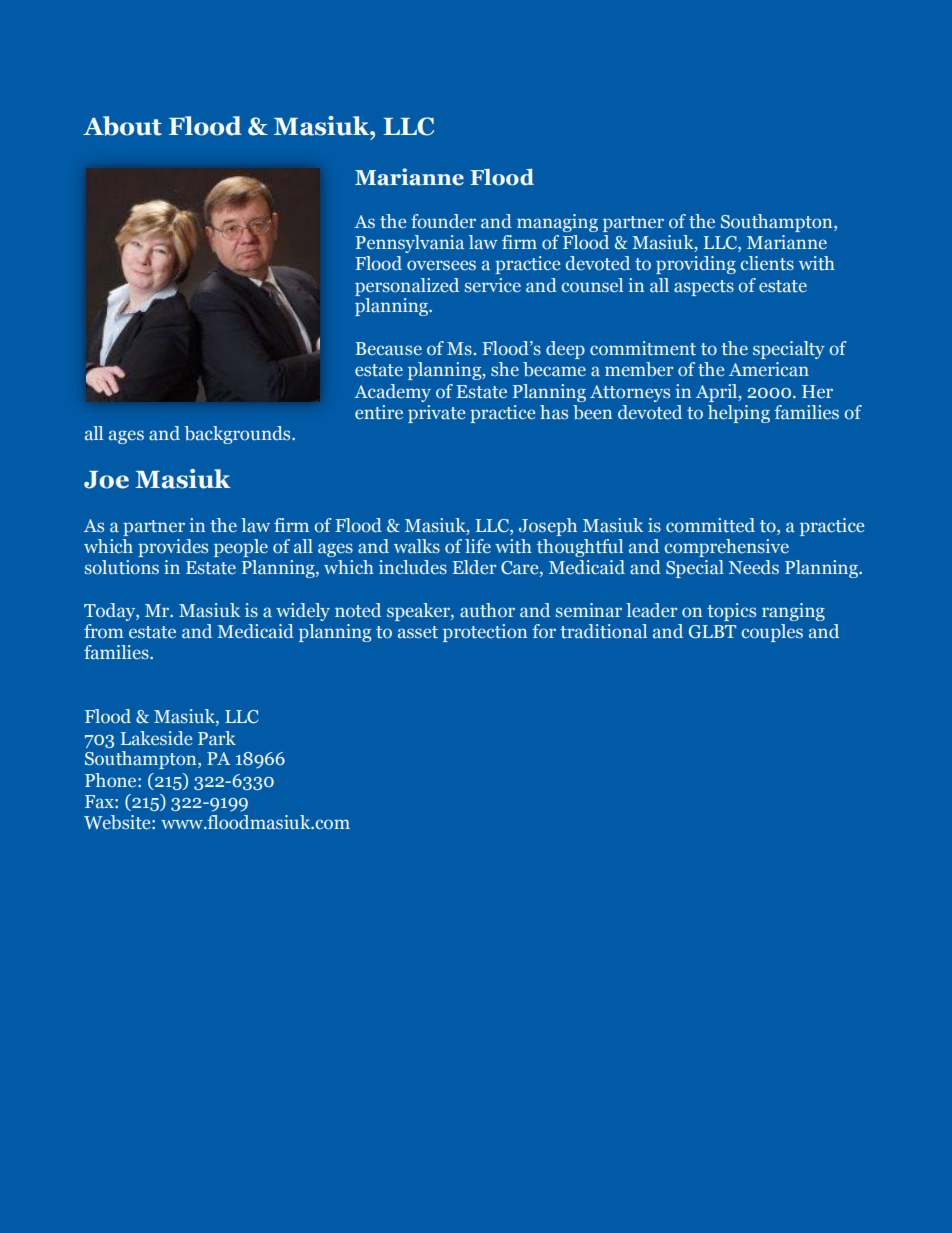 The width and height of the document is (952, 1233). I want to click on aspects, so click(704, 288).
